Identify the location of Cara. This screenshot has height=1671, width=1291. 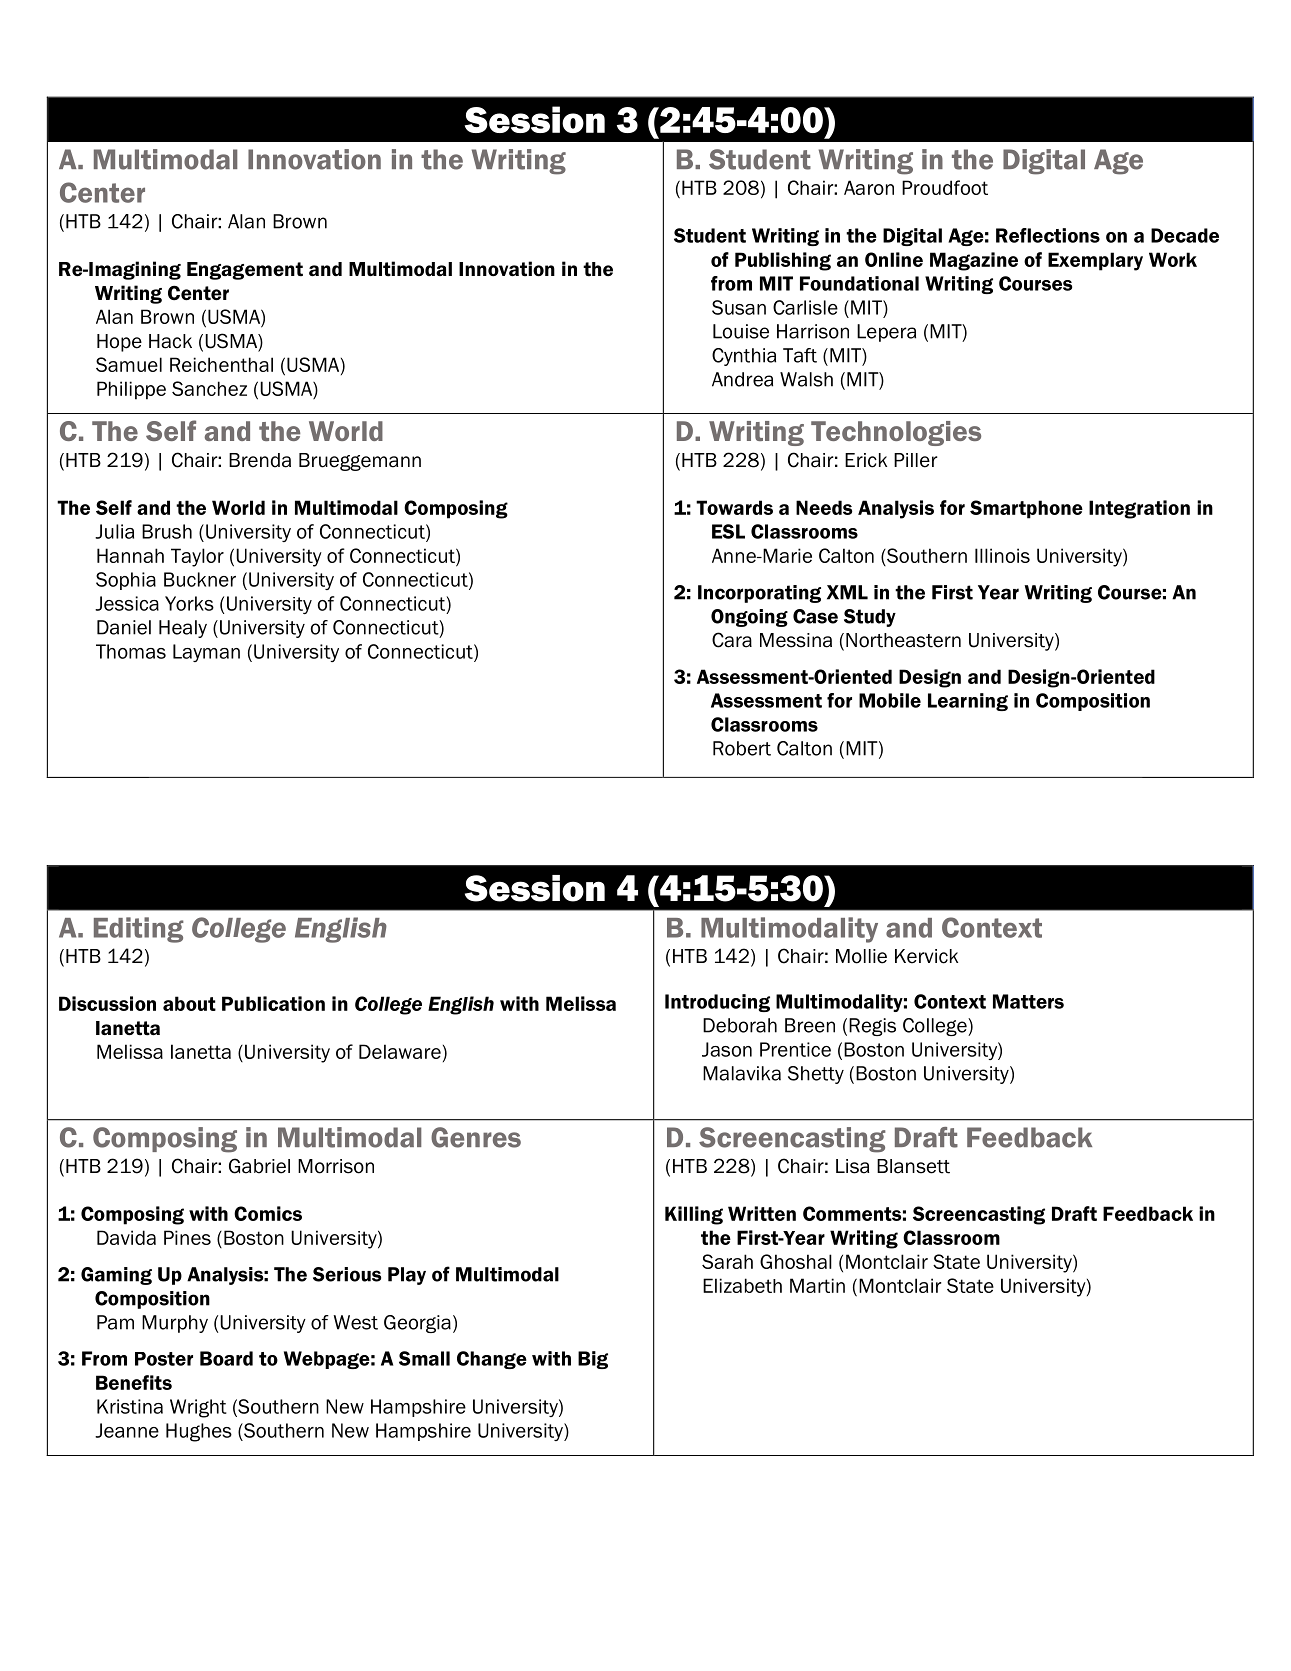
(732, 640).
